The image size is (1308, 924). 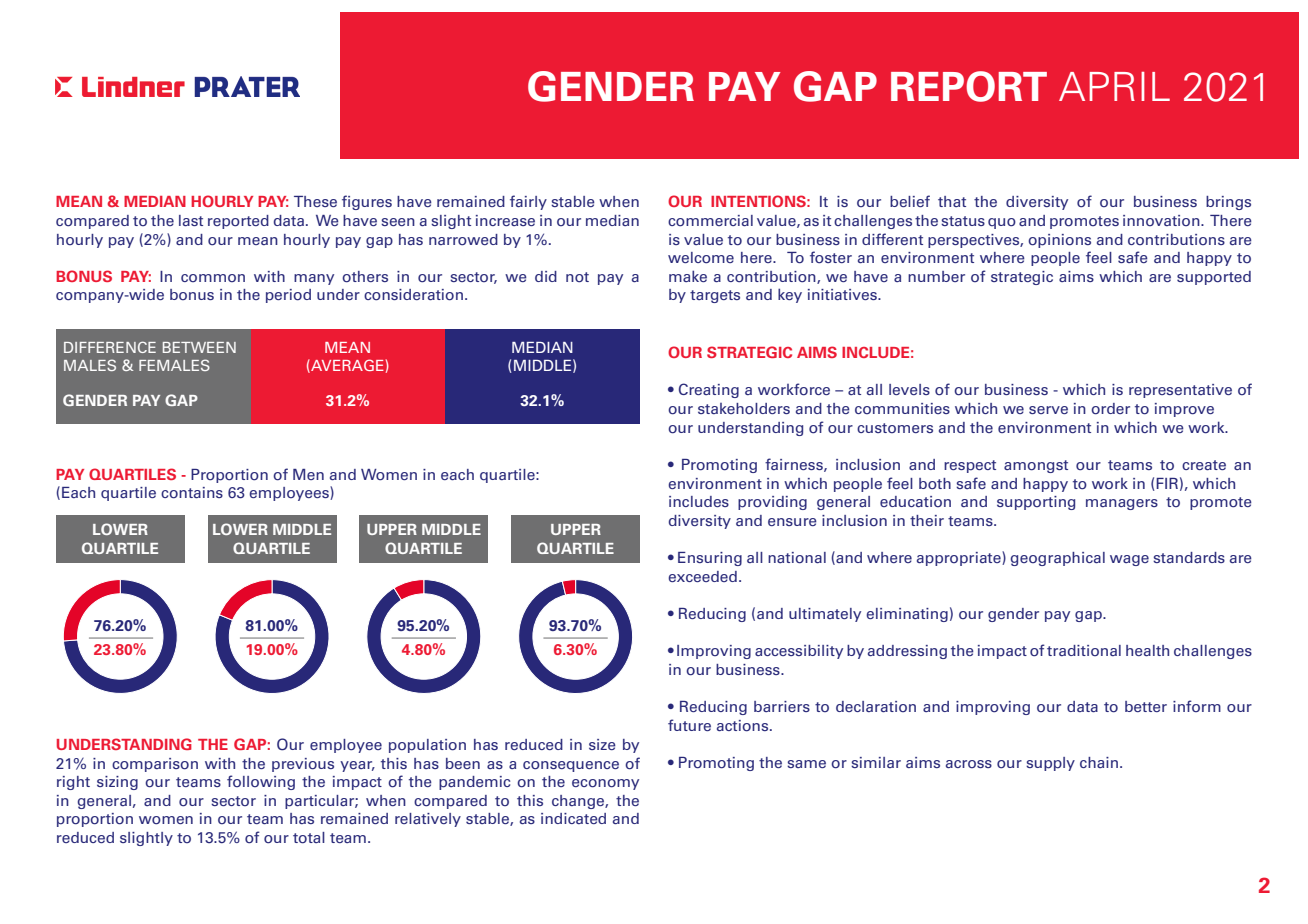 What do you see at coordinates (528, 202) in the screenshot?
I see `fairly` at bounding box center [528, 202].
